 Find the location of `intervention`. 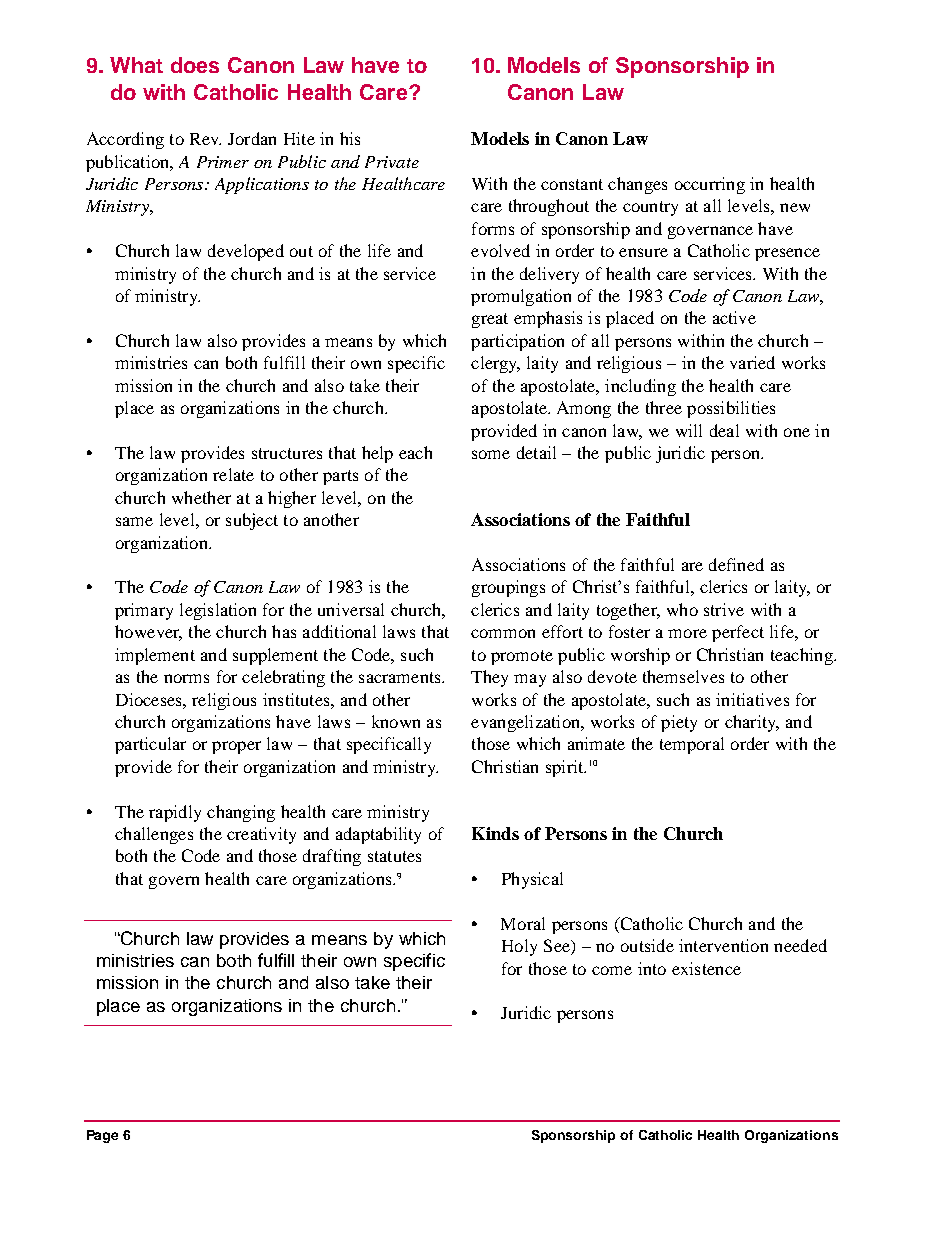

intervention is located at coordinates (723, 945).
